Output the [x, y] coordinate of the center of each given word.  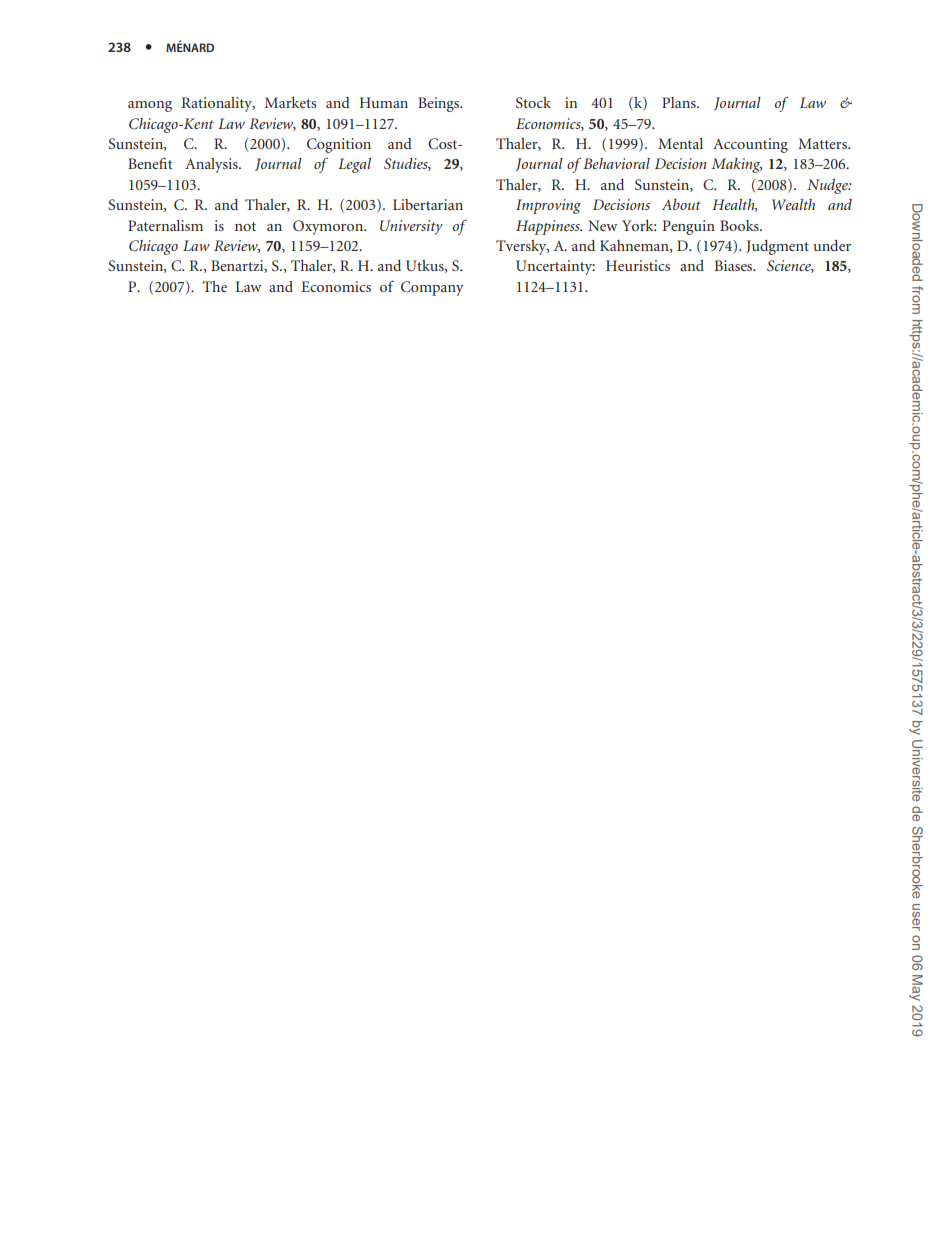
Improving [548, 206]
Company [432, 288]
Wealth [793, 204]
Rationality [218, 104]
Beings [440, 104]
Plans [680, 102]
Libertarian [428, 204]
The [214, 286]
